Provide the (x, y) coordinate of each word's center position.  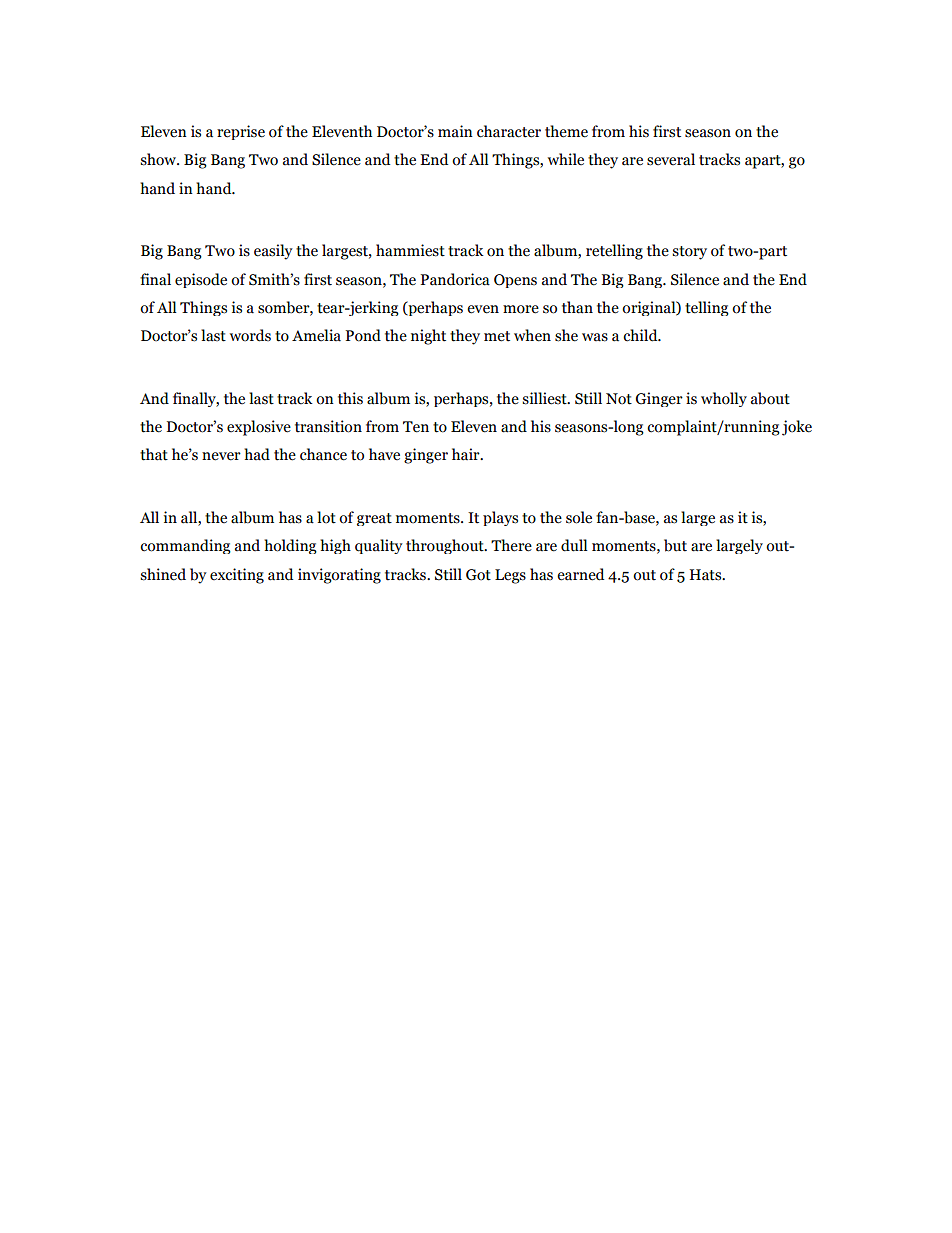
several (671, 159)
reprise (241, 132)
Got (478, 575)
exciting (237, 576)
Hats (707, 575)
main (455, 131)
